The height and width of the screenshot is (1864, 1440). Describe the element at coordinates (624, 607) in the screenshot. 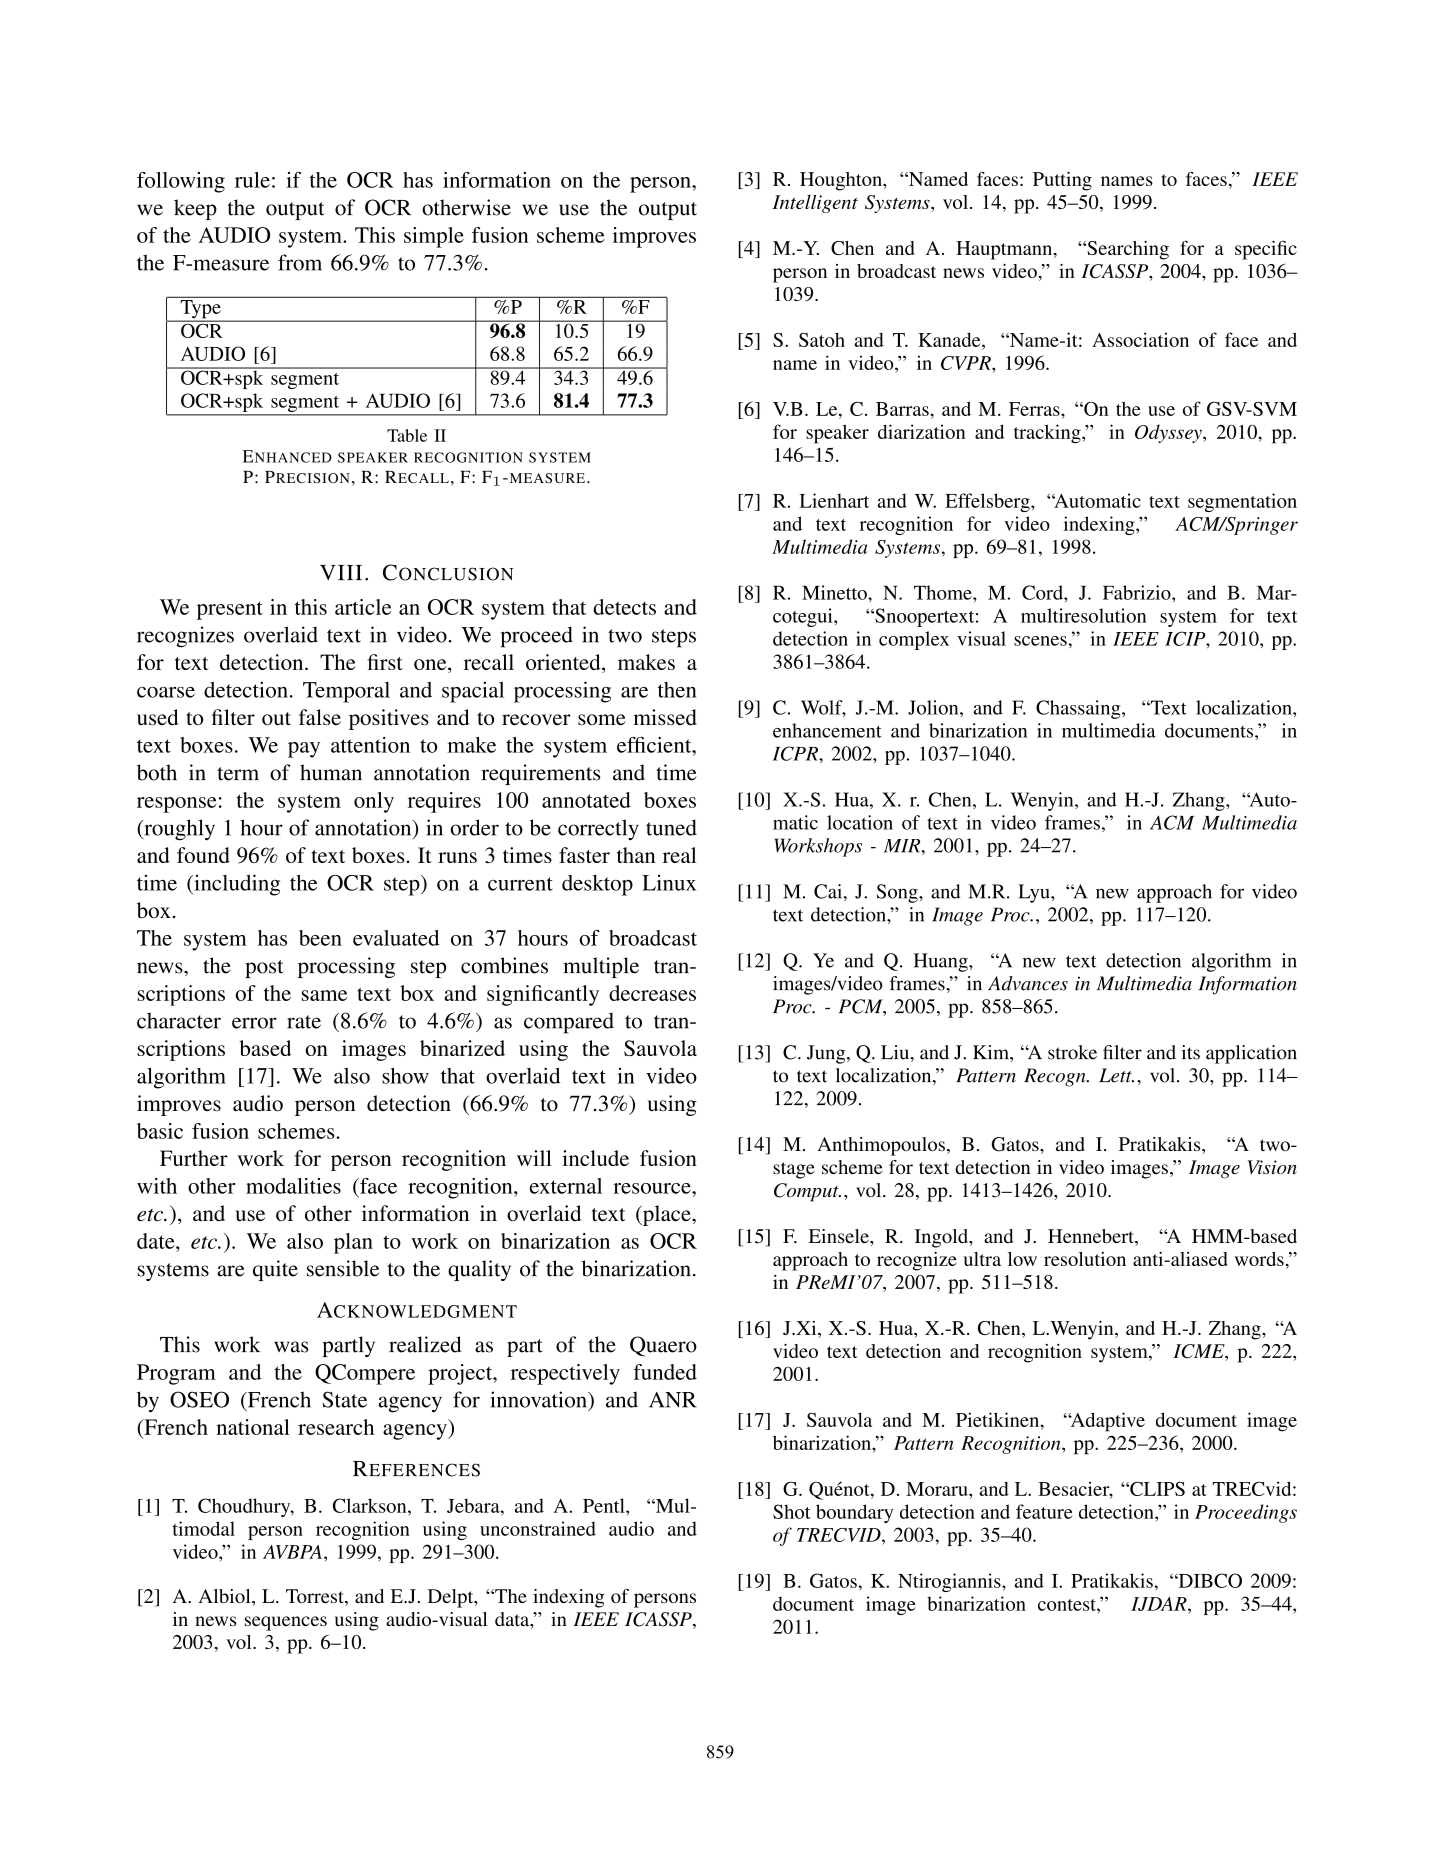

I see `detects` at that location.
